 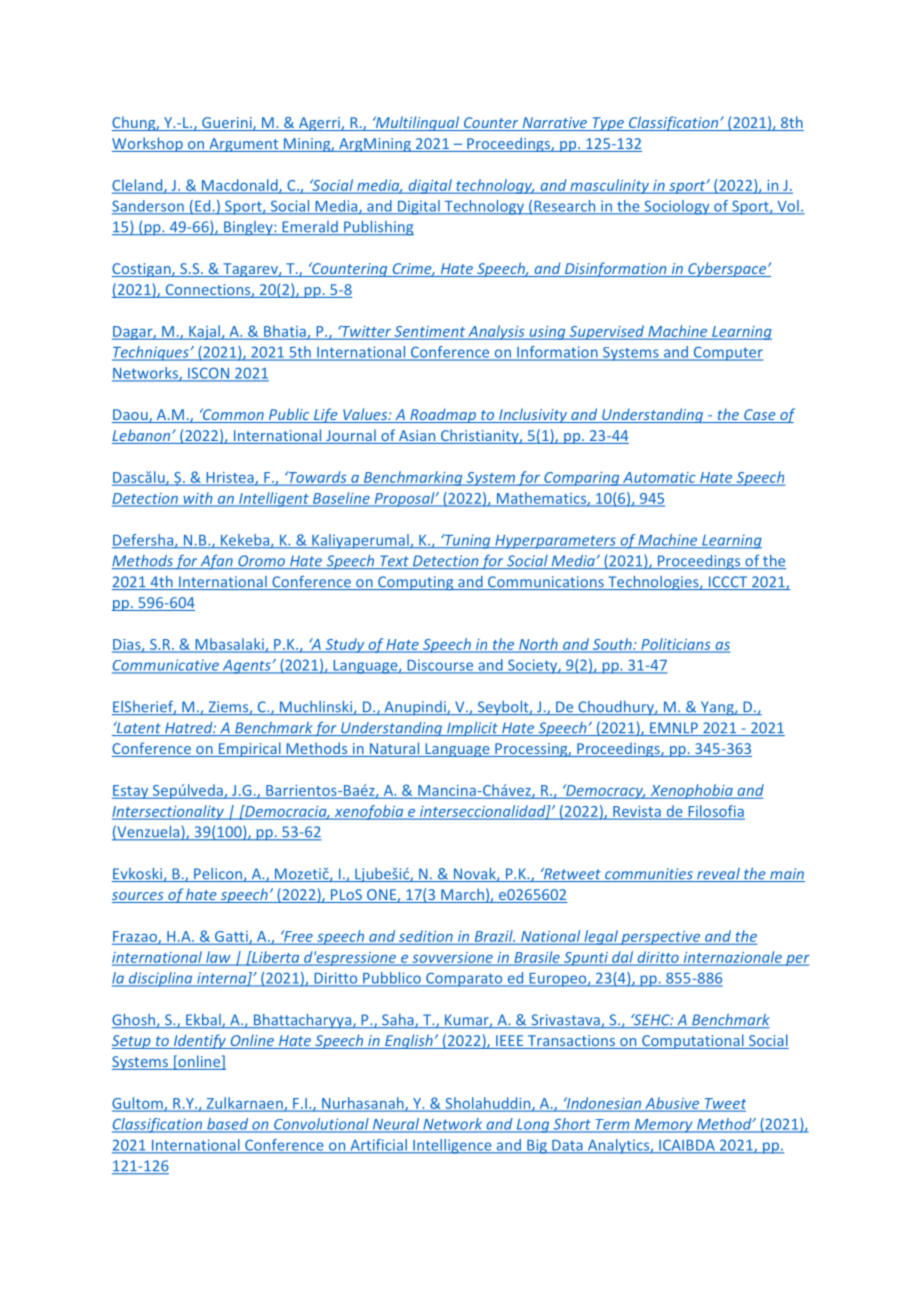 I want to click on sources, so click(x=139, y=897).
